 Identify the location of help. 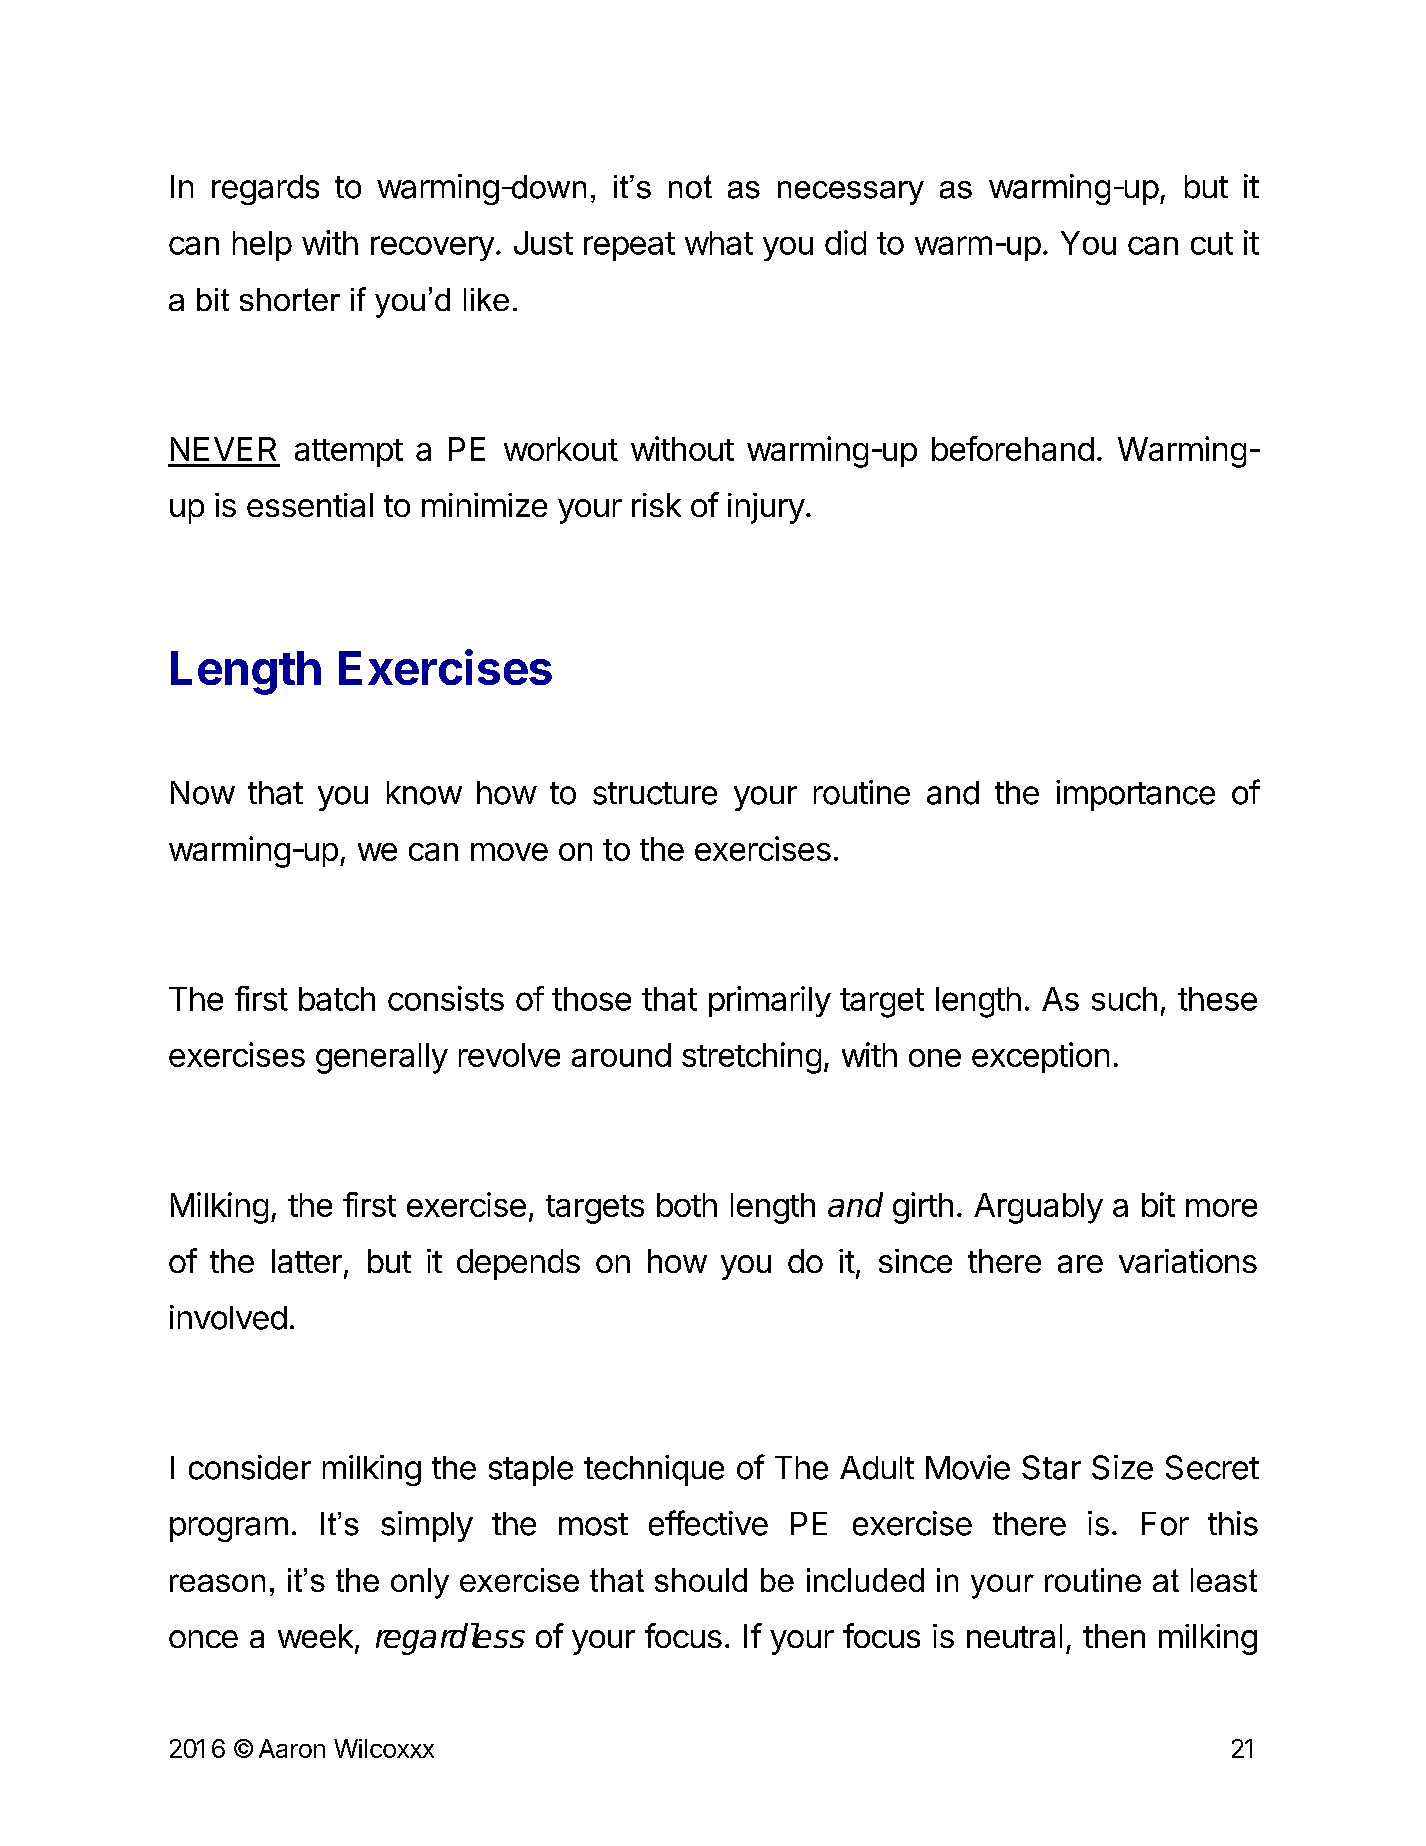
(262, 246).
